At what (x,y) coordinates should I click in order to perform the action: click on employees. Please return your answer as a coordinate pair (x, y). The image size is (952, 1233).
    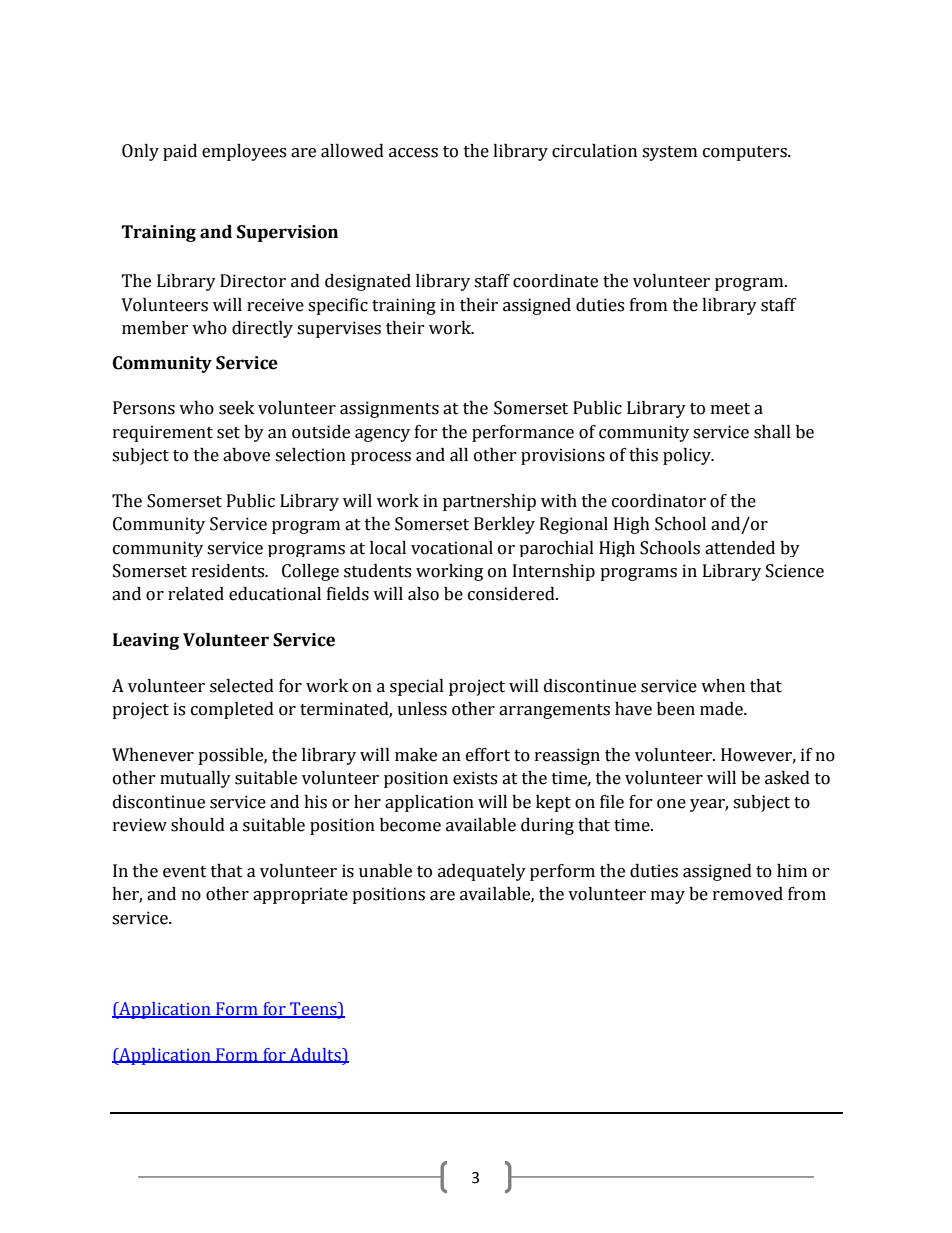
    Looking at the image, I should click on (244, 152).
